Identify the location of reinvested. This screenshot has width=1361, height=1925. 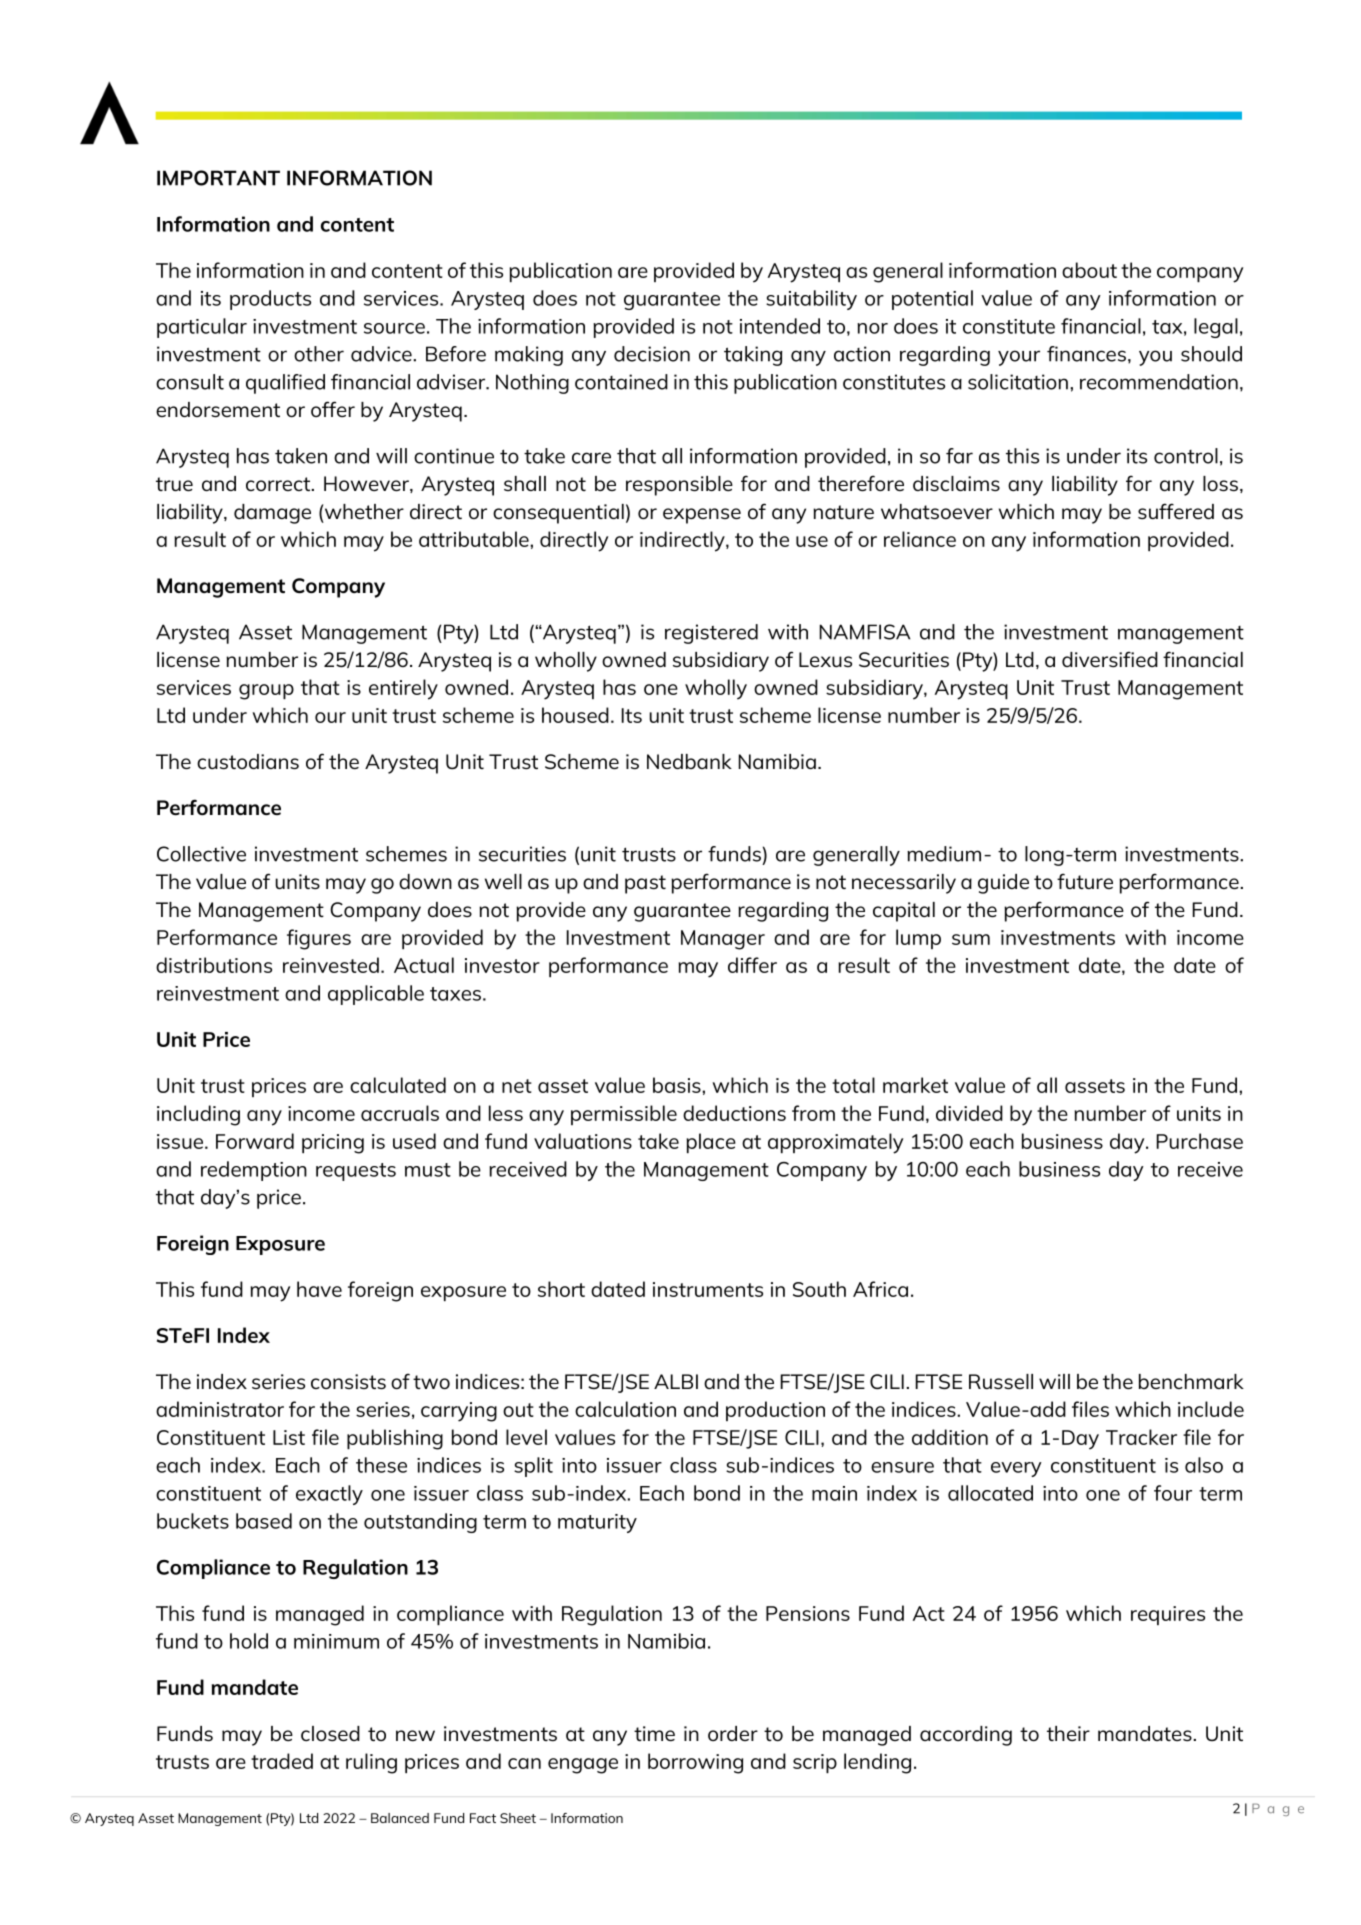
(331, 965).
